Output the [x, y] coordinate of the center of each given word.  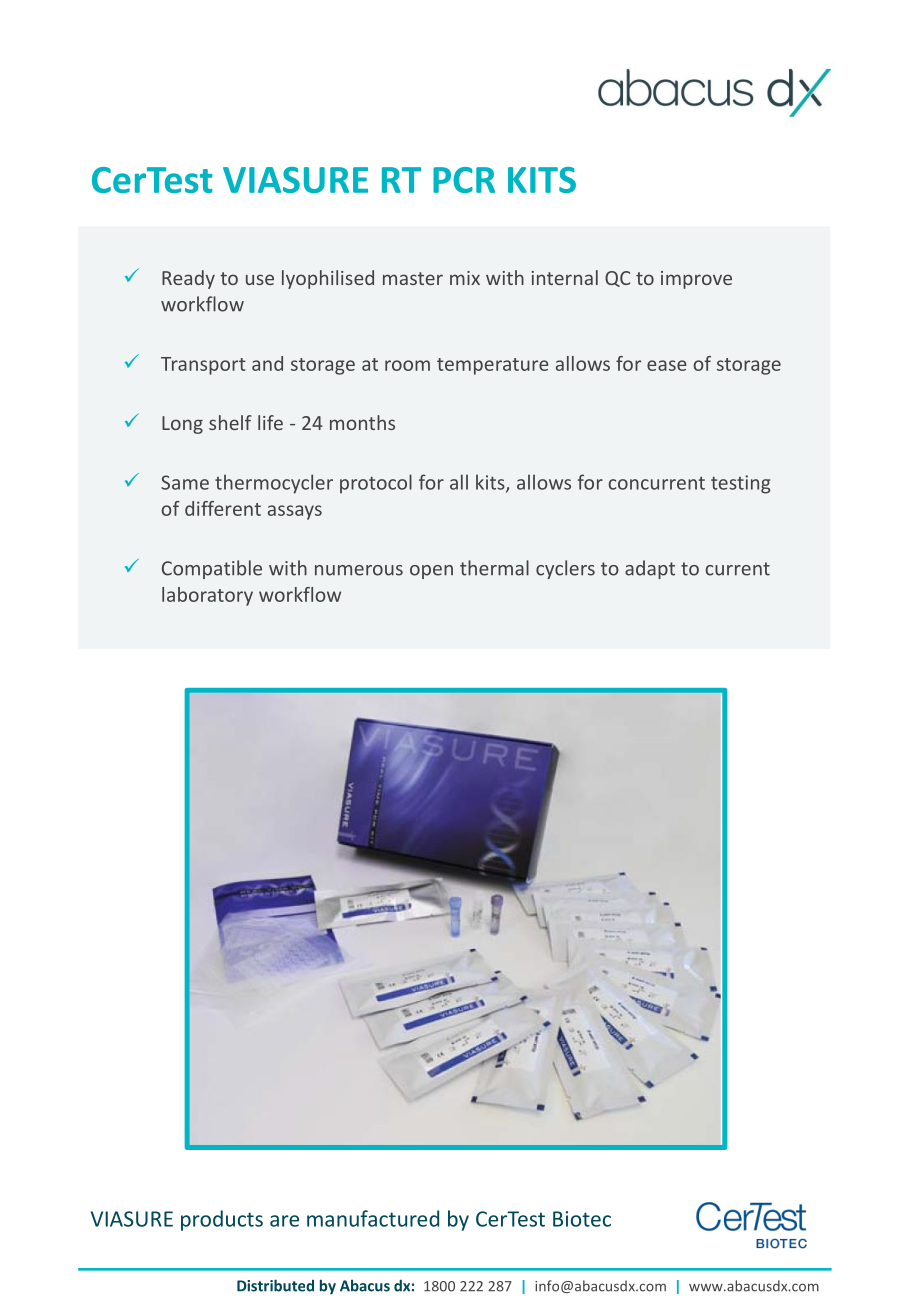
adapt [650, 569]
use [260, 279]
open [431, 572]
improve [696, 280]
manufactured [373, 1218]
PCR [464, 180]
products [222, 1220]
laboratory [207, 596]
